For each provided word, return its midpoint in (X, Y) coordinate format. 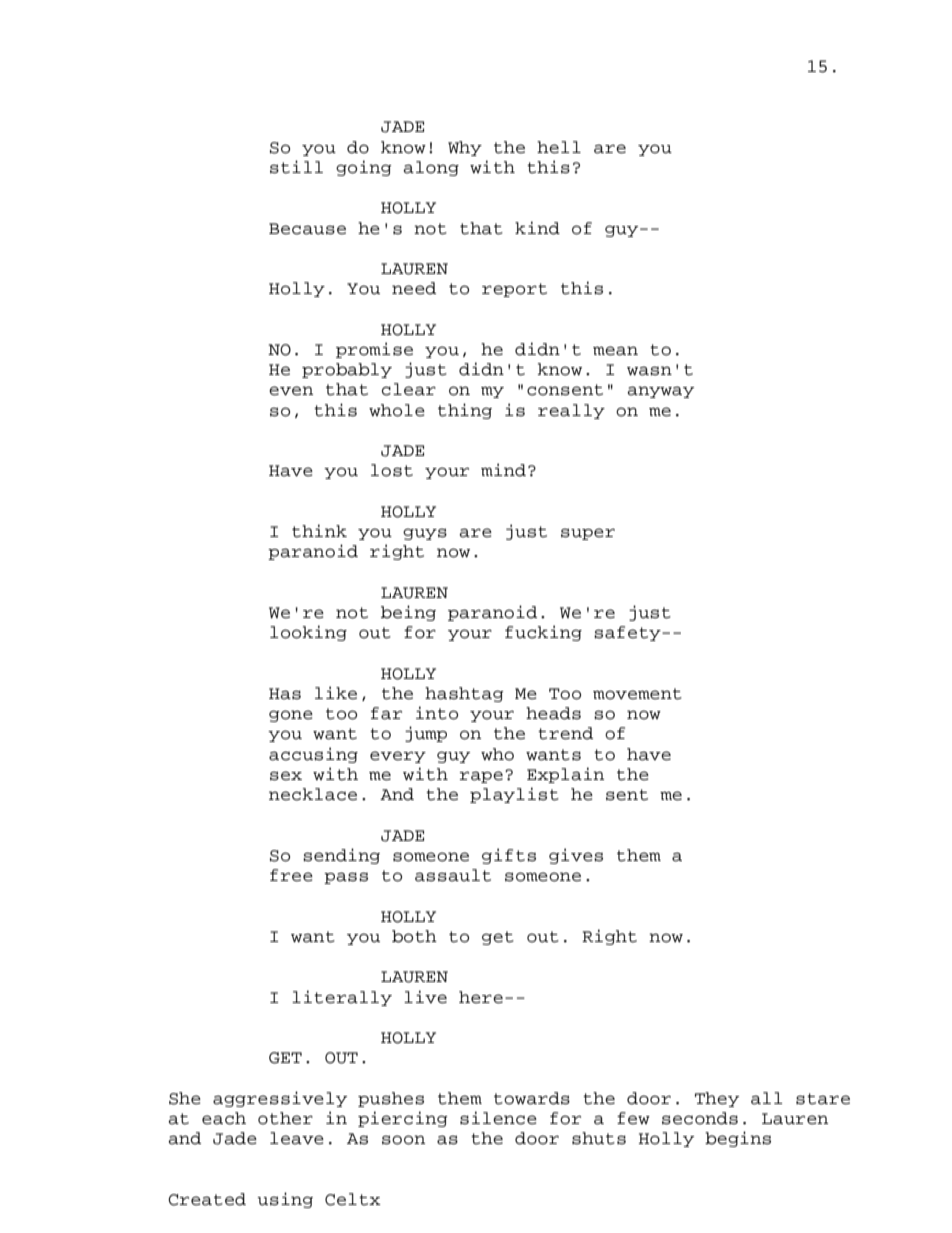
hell (559, 147)
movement (637, 694)
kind (537, 228)
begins (738, 1139)
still (296, 167)
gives (576, 856)
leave (297, 1138)
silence (498, 1118)
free (291, 875)
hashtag (464, 694)
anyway (660, 392)
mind (503, 470)
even (291, 391)
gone (291, 716)
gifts (509, 856)
